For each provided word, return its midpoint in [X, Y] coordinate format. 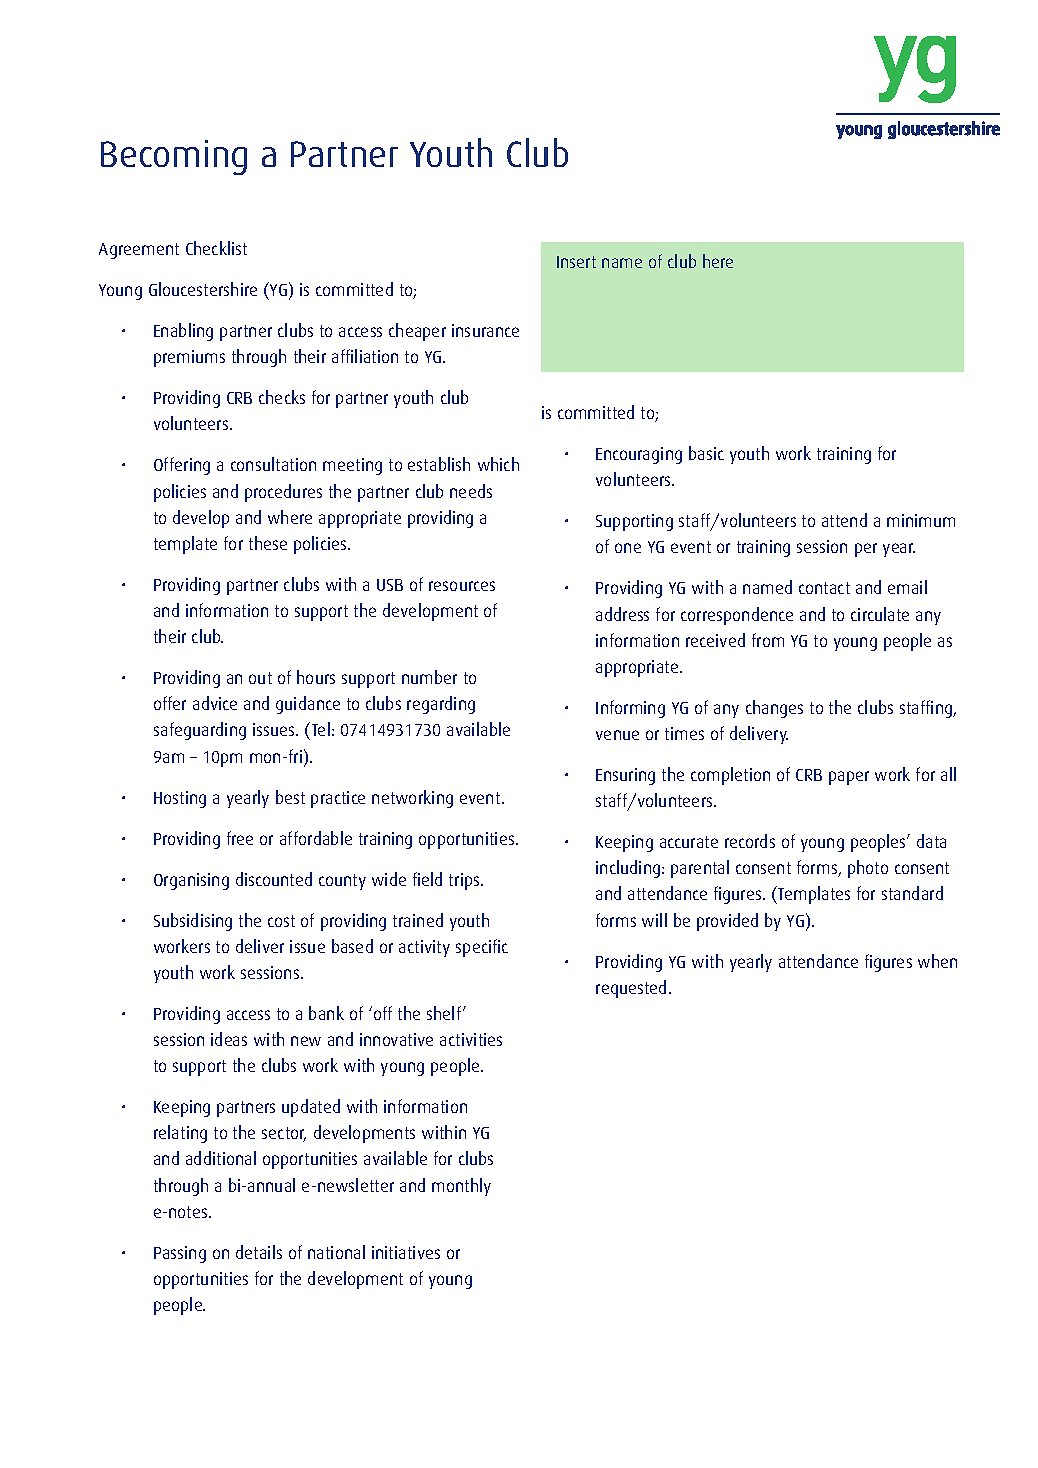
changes [774, 709]
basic [706, 453]
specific [482, 948]
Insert [576, 262]
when [937, 961]
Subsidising [193, 922]
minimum [921, 520]
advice [215, 703]
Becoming [174, 157]
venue [617, 735]
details [259, 1252]
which [498, 464]
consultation [273, 464]
